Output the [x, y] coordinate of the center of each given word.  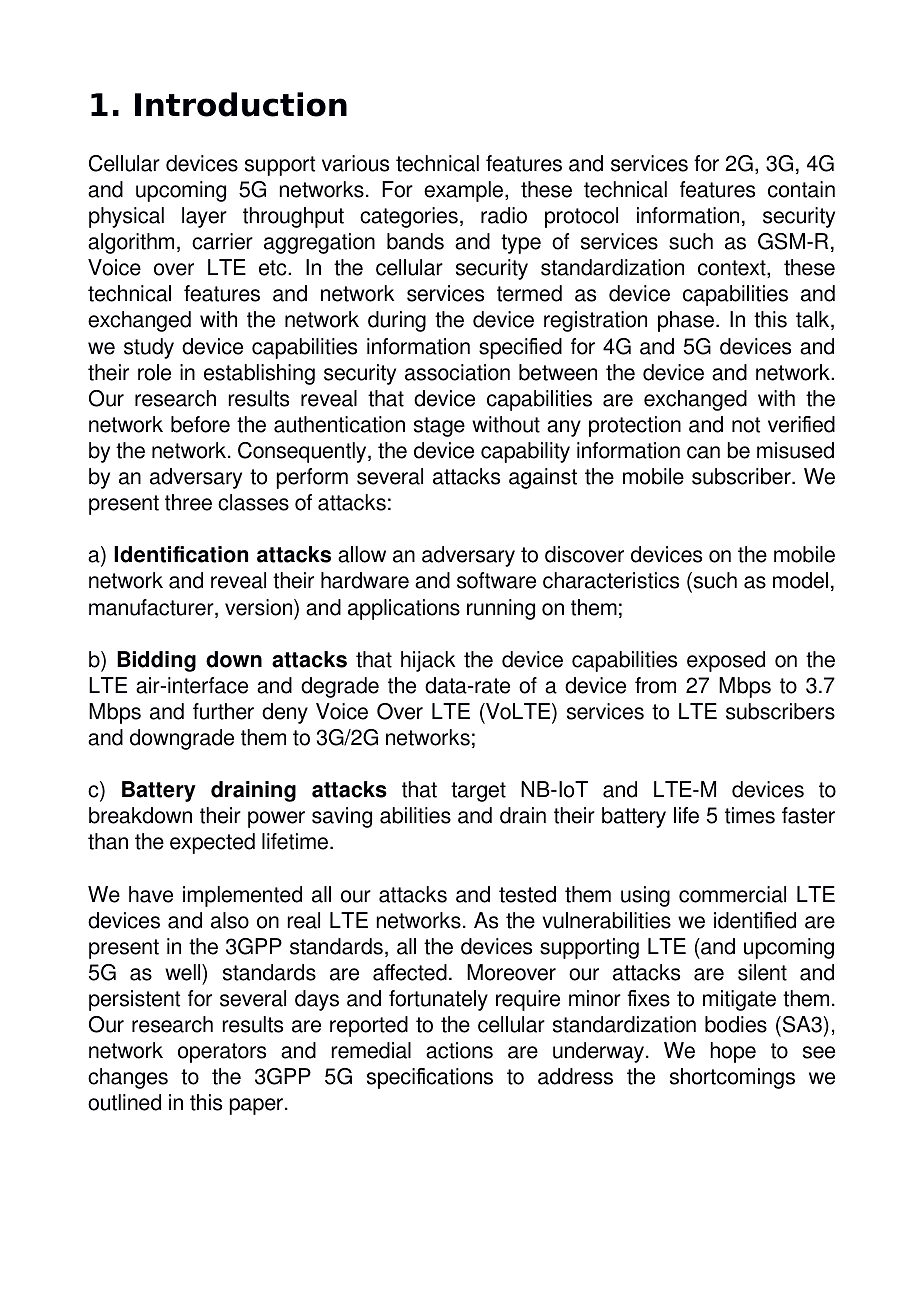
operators [222, 1053]
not [746, 425]
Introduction [241, 104]
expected [212, 843]
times [750, 815]
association [457, 372]
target [478, 792]
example [465, 191]
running [501, 609]
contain [801, 189]
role [154, 372]
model [800, 580]
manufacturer [152, 608]
